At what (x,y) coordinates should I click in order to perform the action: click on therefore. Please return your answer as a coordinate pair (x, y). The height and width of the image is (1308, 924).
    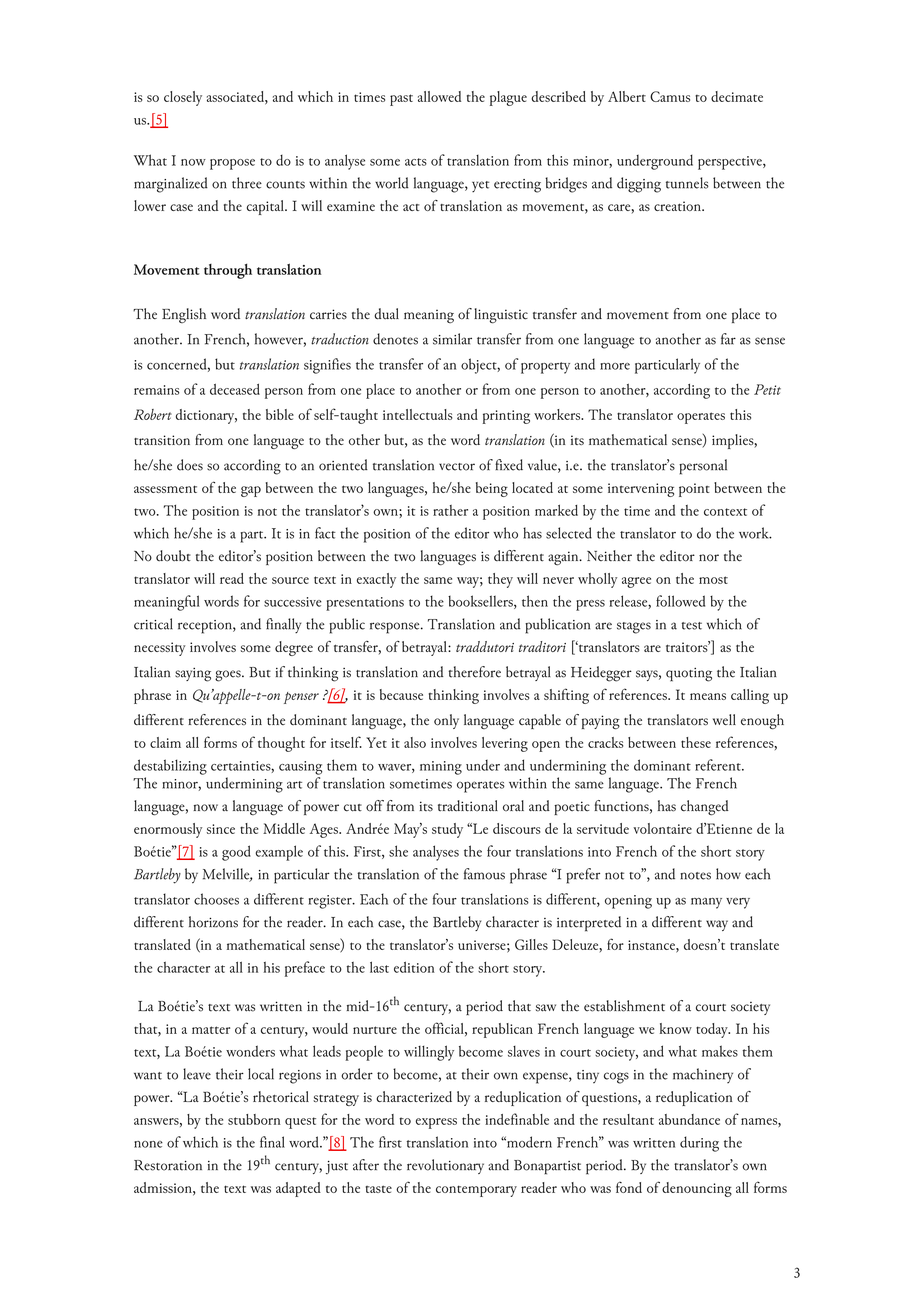
    Looking at the image, I should click on (474, 672).
